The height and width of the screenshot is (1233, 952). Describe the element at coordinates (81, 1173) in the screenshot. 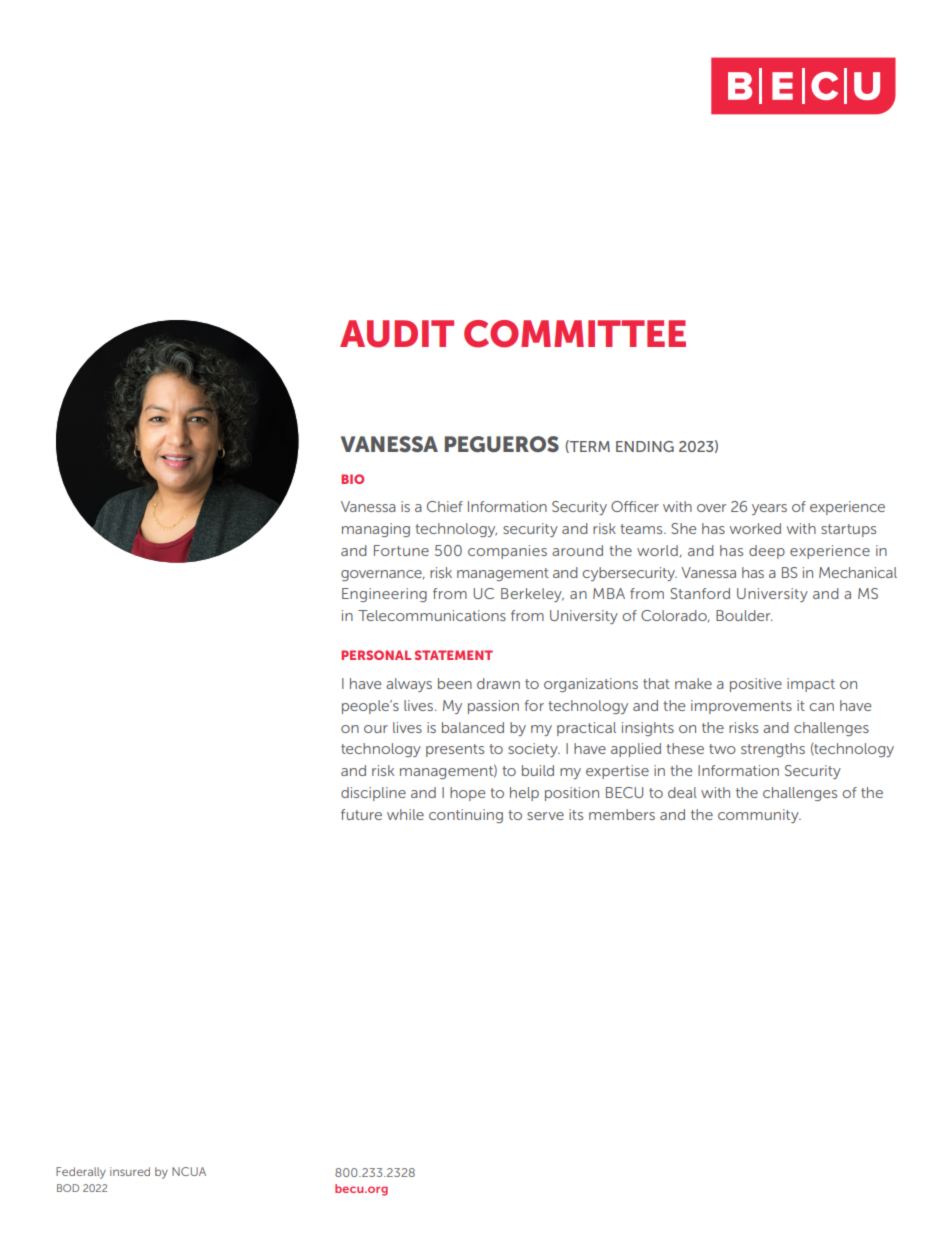

I see `Federally` at that location.
